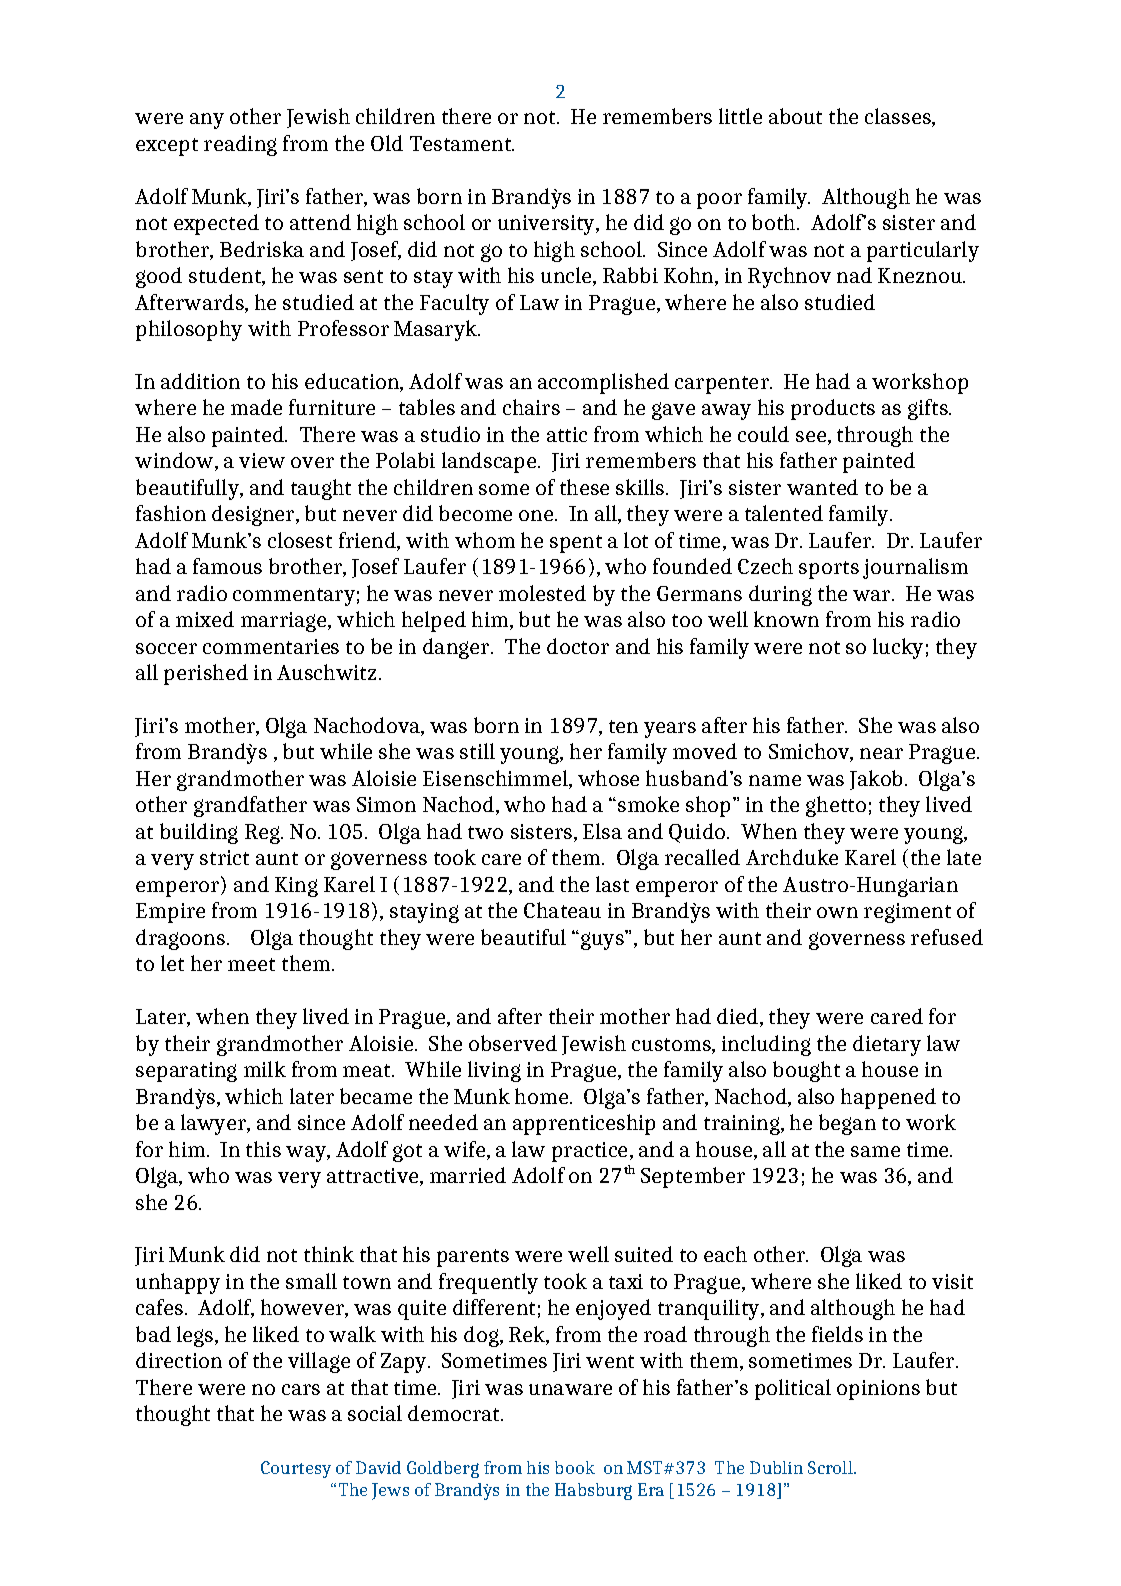  What do you see at coordinates (265, 1069) in the document?
I see `milk` at bounding box center [265, 1069].
